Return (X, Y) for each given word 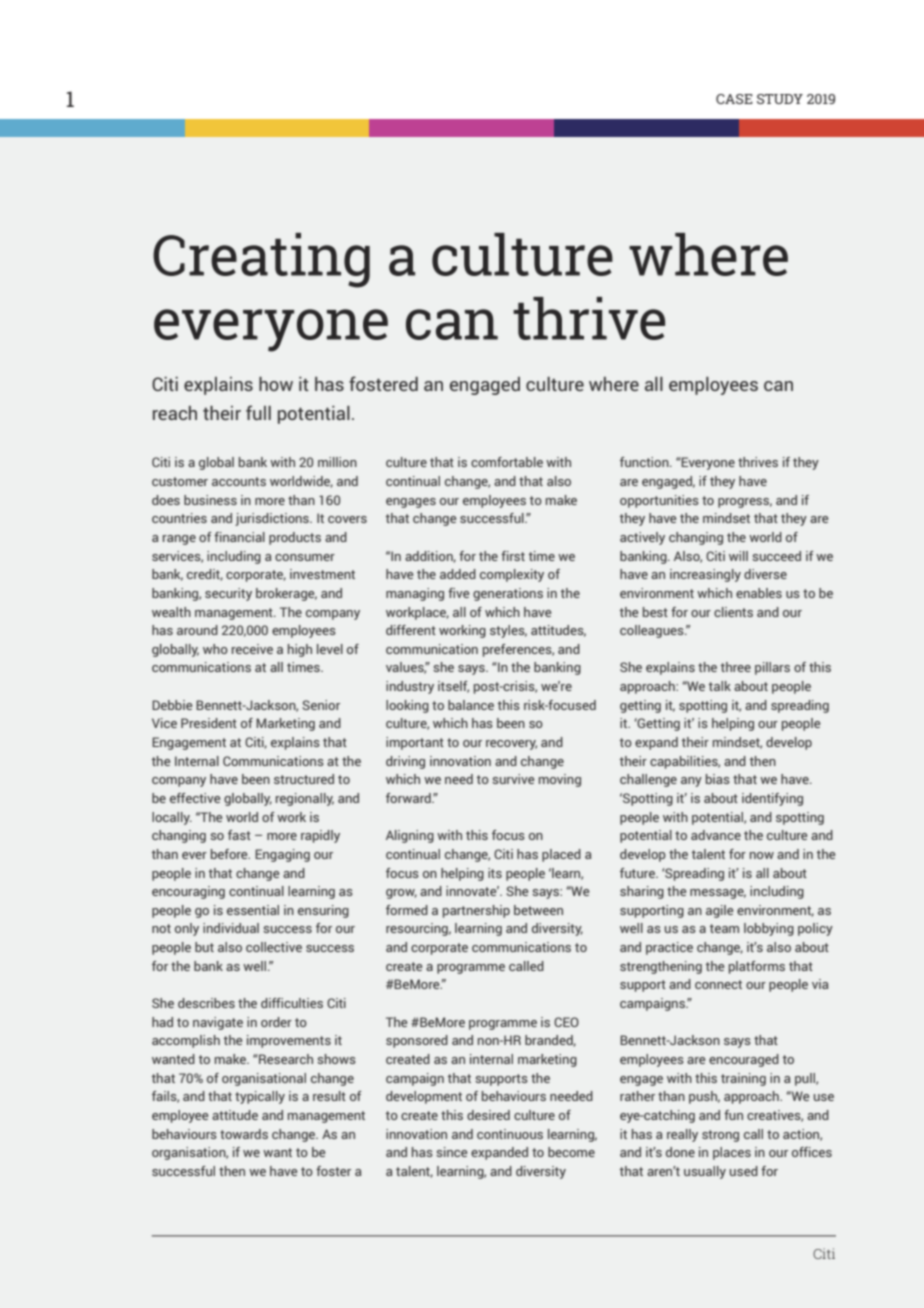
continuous (510, 1134)
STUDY (780, 99)
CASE (734, 99)
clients (733, 612)
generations (508, 594)
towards (244, 1134)
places (732, 1153)
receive (252, 649)
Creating (261, 260)
